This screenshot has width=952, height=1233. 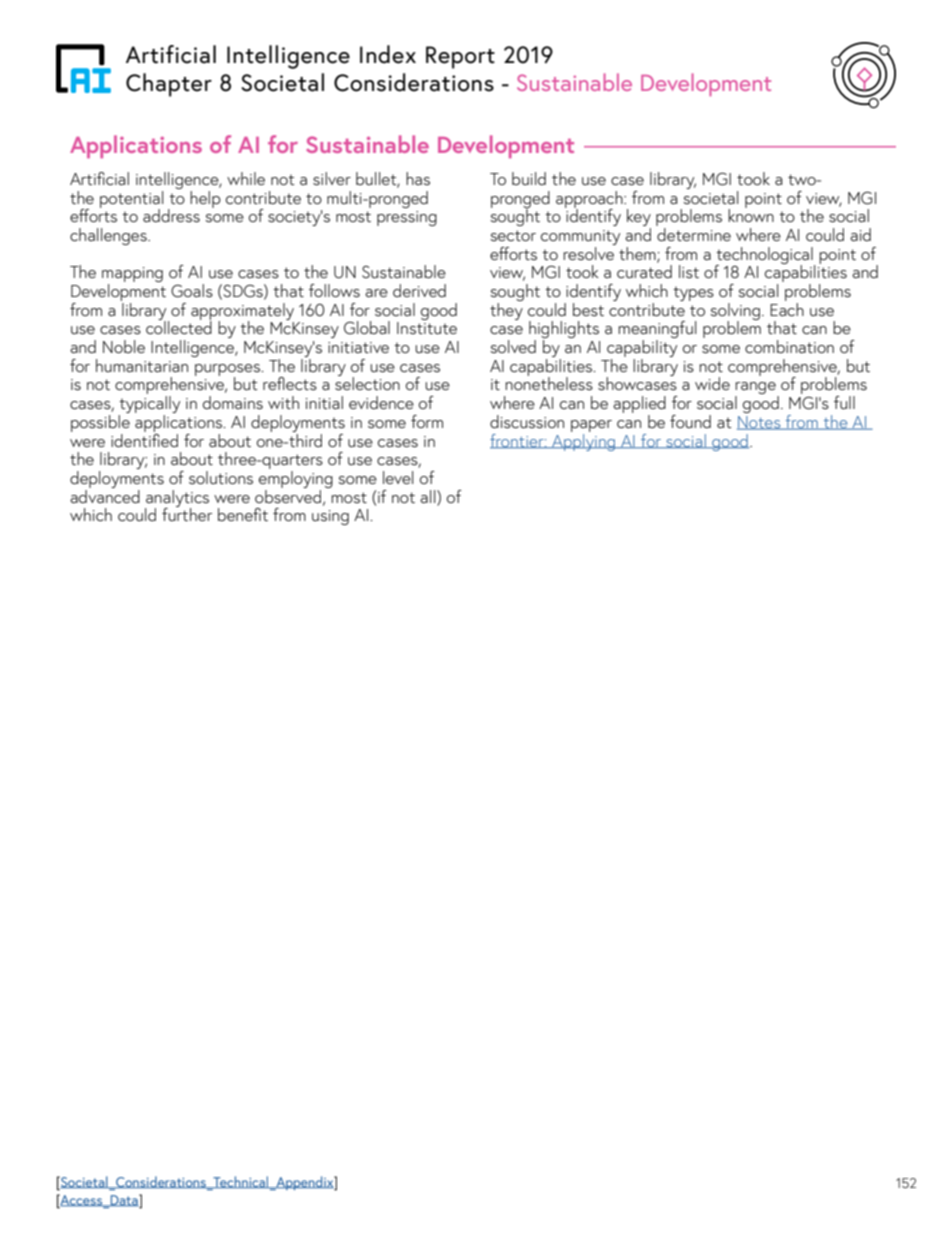 What do you see at coordinates (169, 85) in the screenshot?
I see `Chapter` at bounding box center [169, 85].
